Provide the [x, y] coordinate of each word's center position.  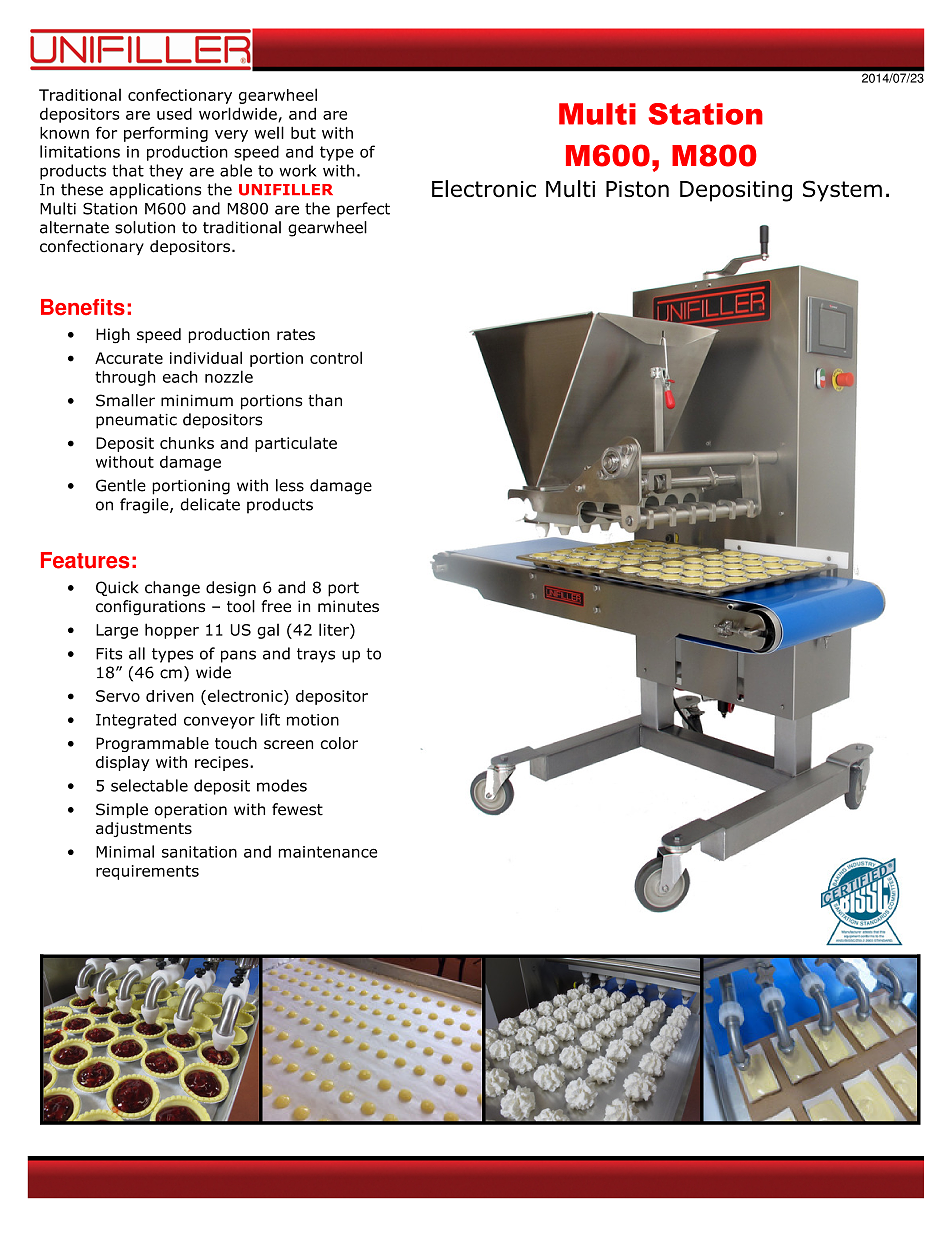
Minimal [125, 851]
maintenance [328, 852]
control [336, 357]
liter [335, 629]
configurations [150, 608]
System [842, 191]
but [303, 133]
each [180, 377]
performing [166, 134]
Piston [637, 189]
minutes [348, 606]
